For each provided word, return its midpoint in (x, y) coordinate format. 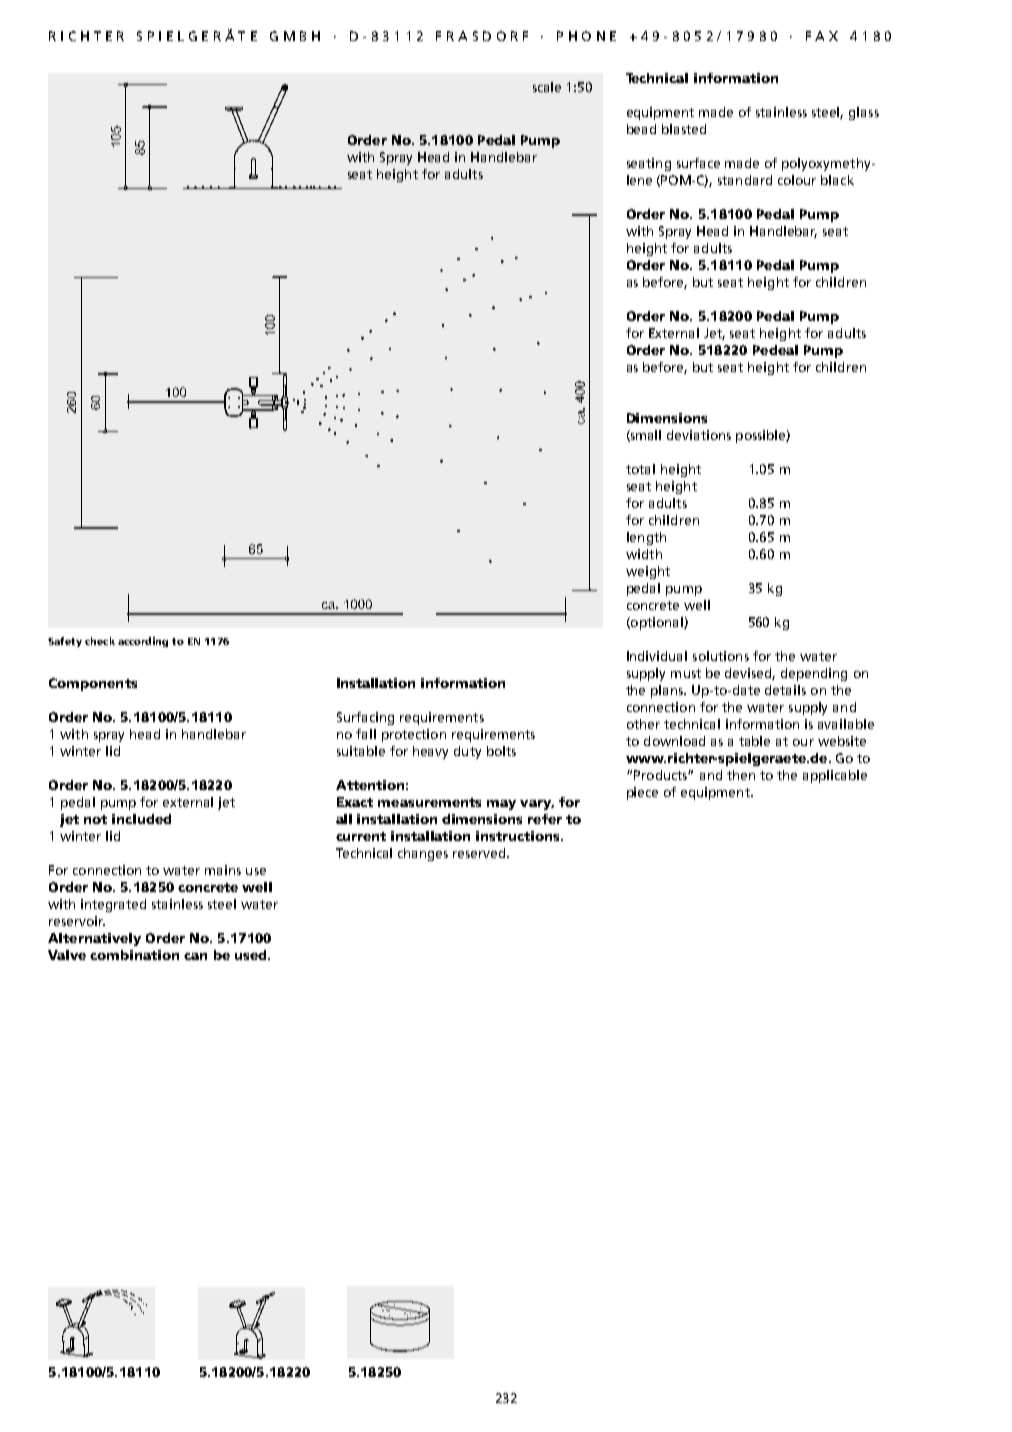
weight (648, 572)
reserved (480, 853)
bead (641, 129)
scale (547, 87)
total (640, 469)
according (143, 642)
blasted (684, 129)
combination (134, 955)
